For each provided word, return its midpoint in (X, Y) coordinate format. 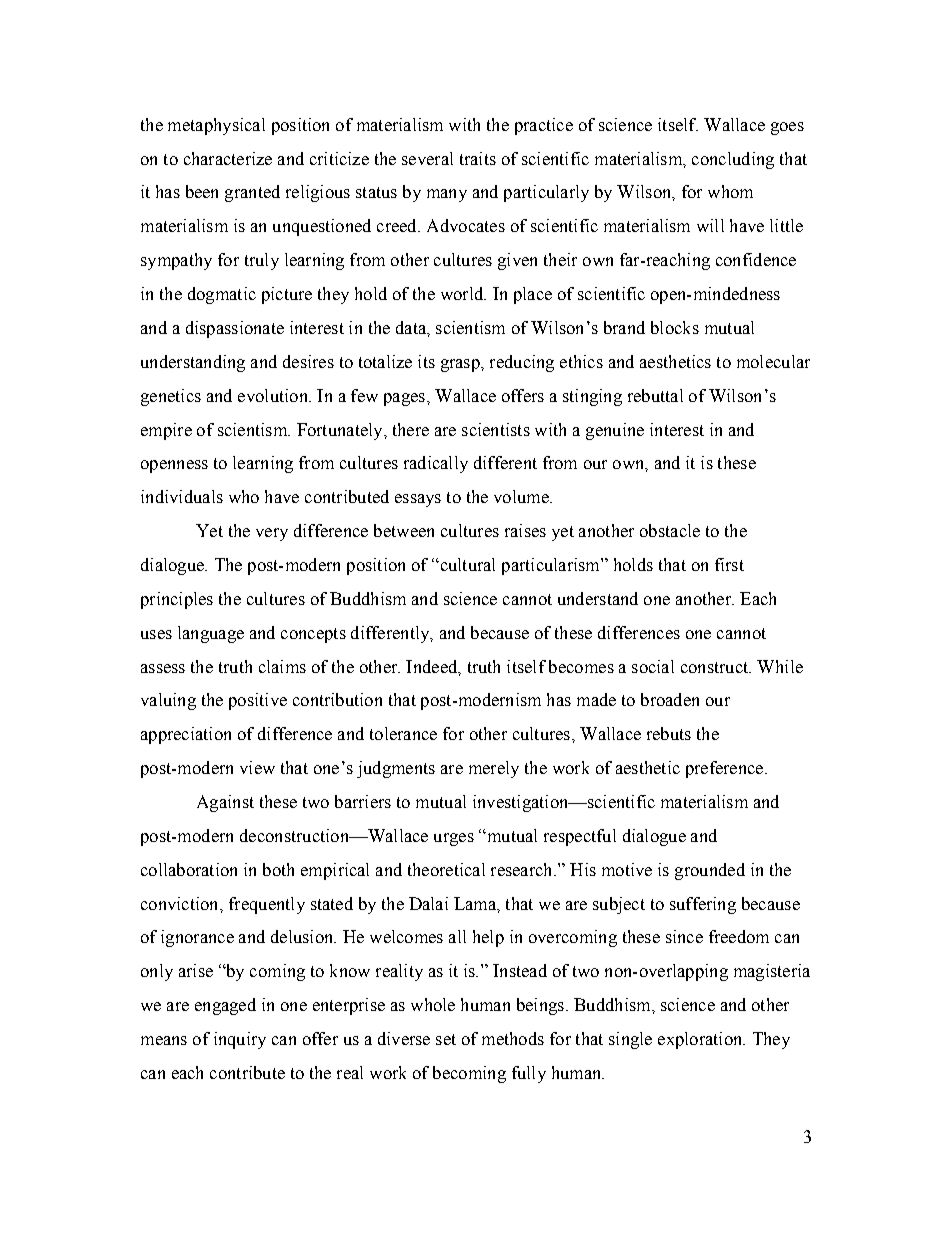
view (257, 767)
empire (166, 431)
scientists (496, 429)
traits (478, 158)
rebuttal (655, 395)
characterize (228, 158)
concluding (733, 160)
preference (724, 769)
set (446, 1039)
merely (494, 769)
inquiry (240, 1040)
